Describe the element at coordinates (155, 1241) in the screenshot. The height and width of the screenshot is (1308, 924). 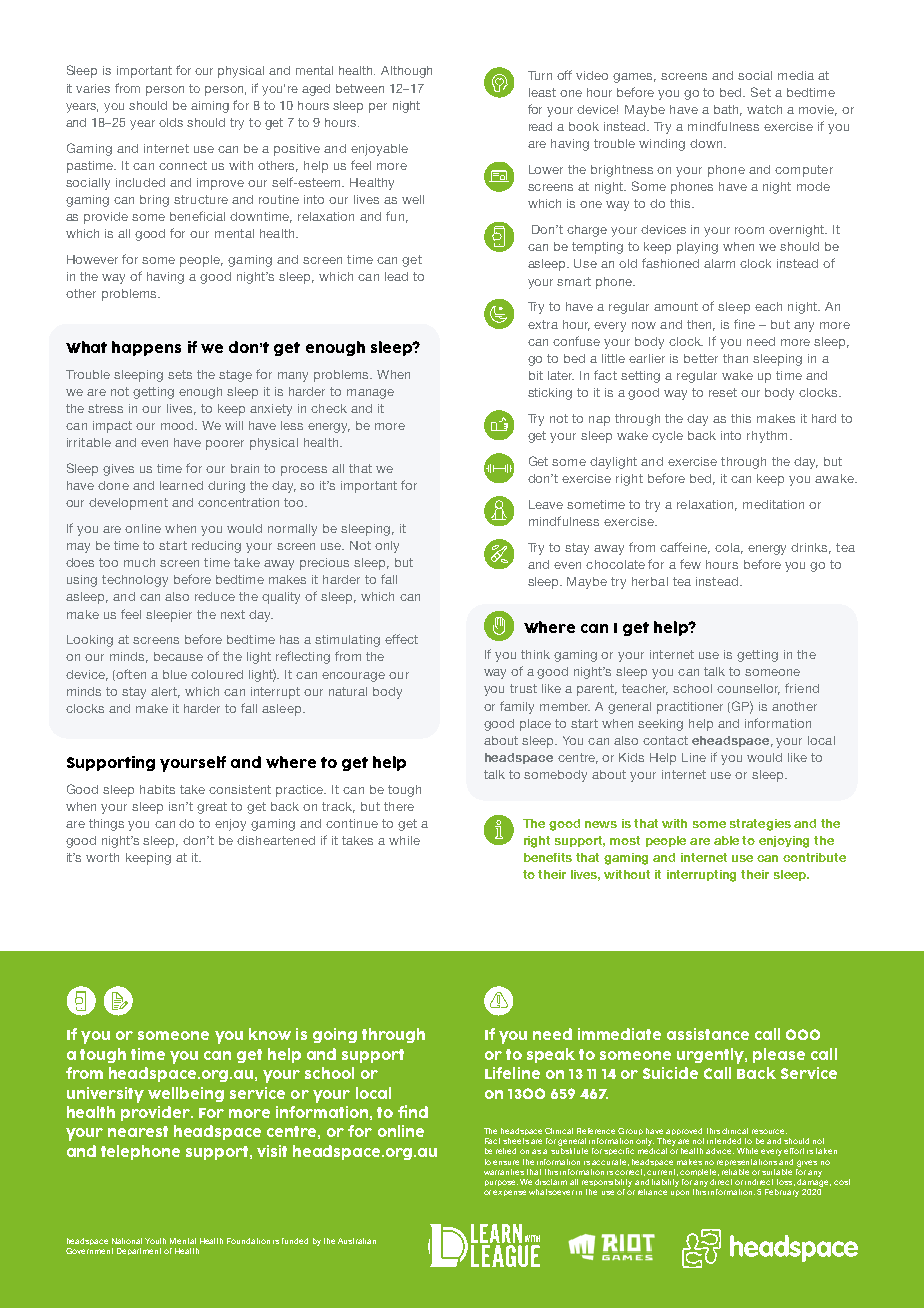
I see `Youth` at that location.
